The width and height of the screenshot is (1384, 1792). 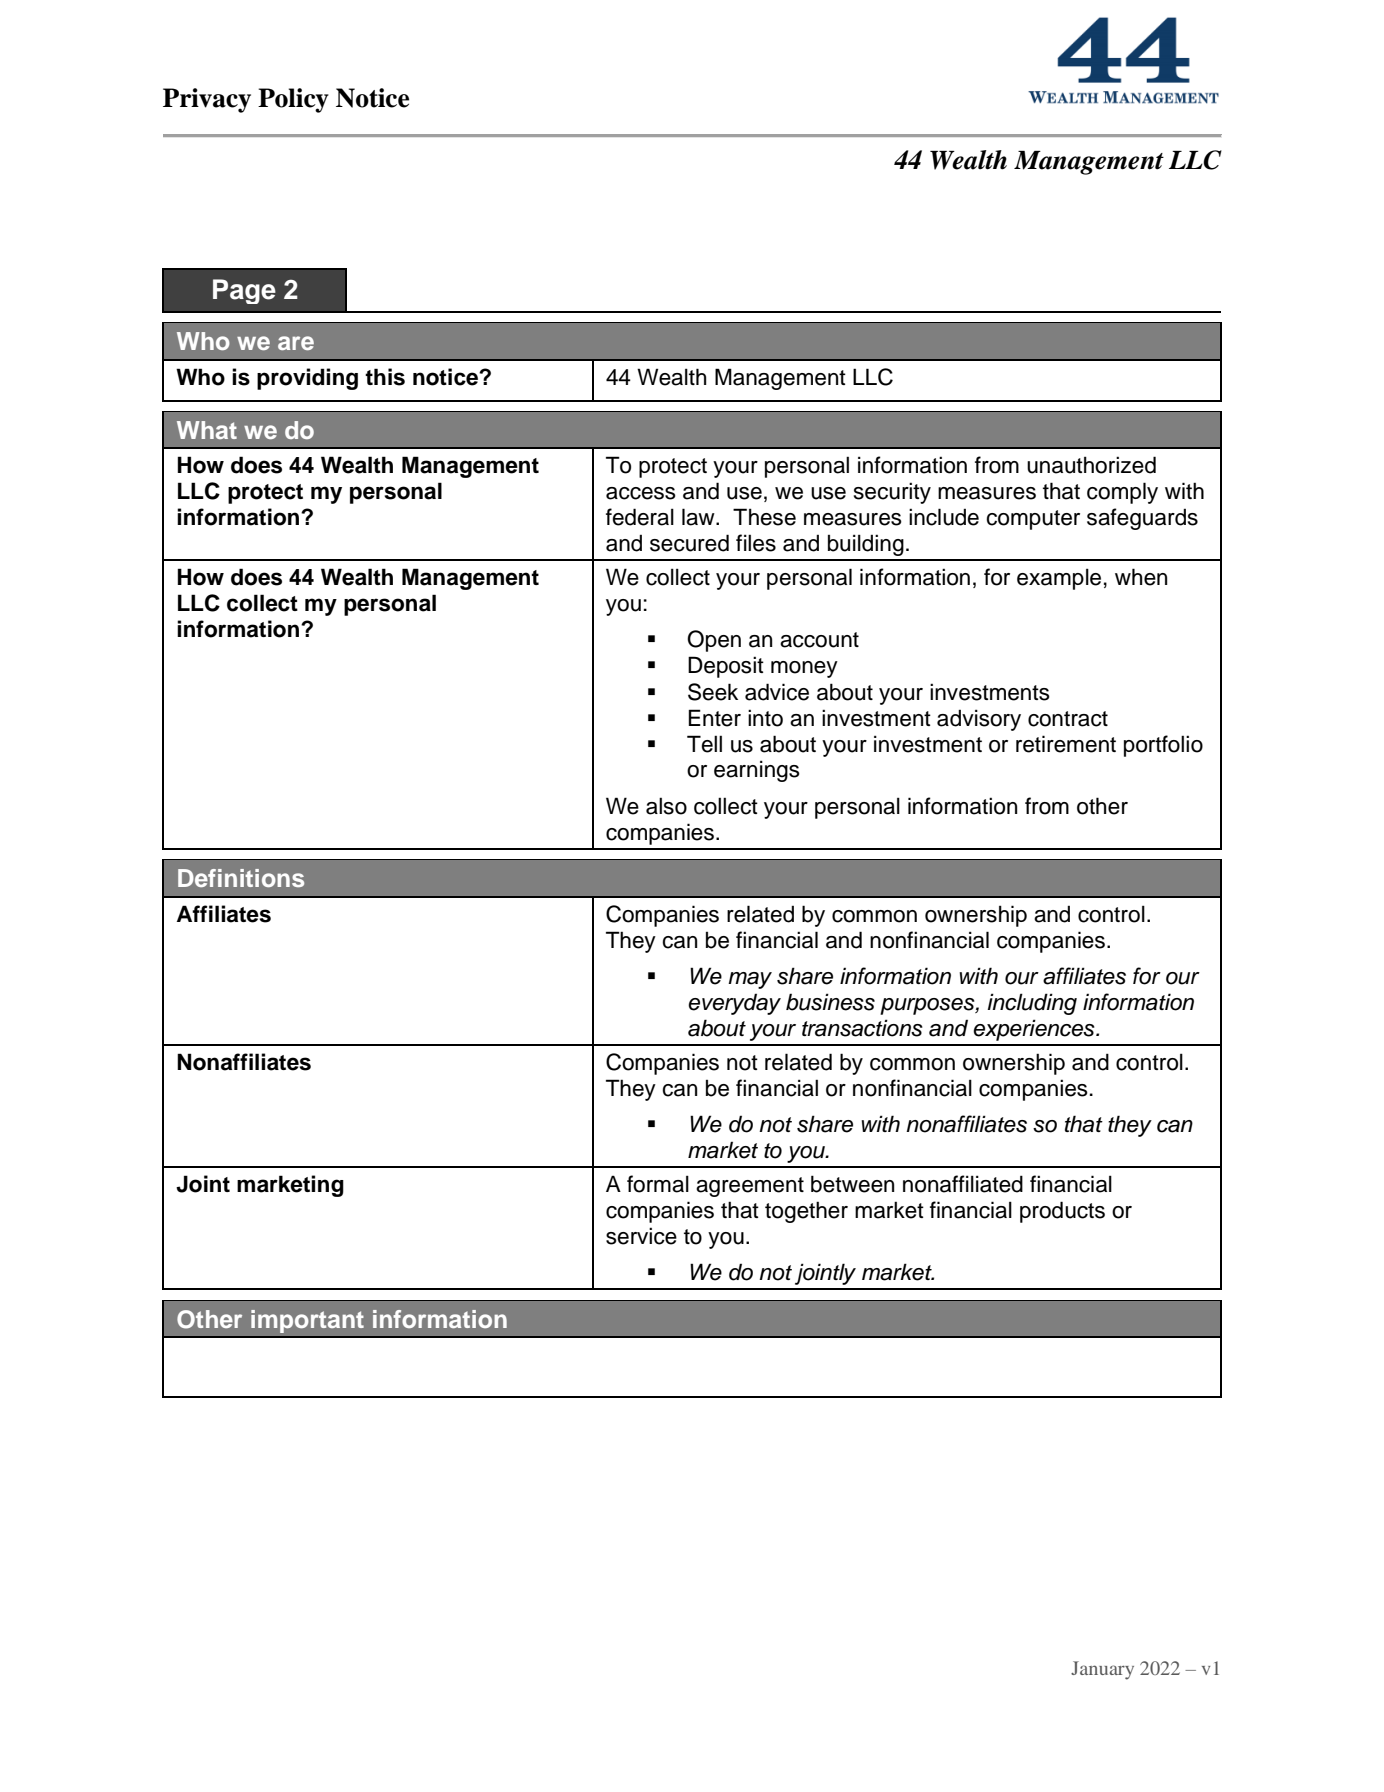 I want to click on Tell, so click(x=704, y=744).
